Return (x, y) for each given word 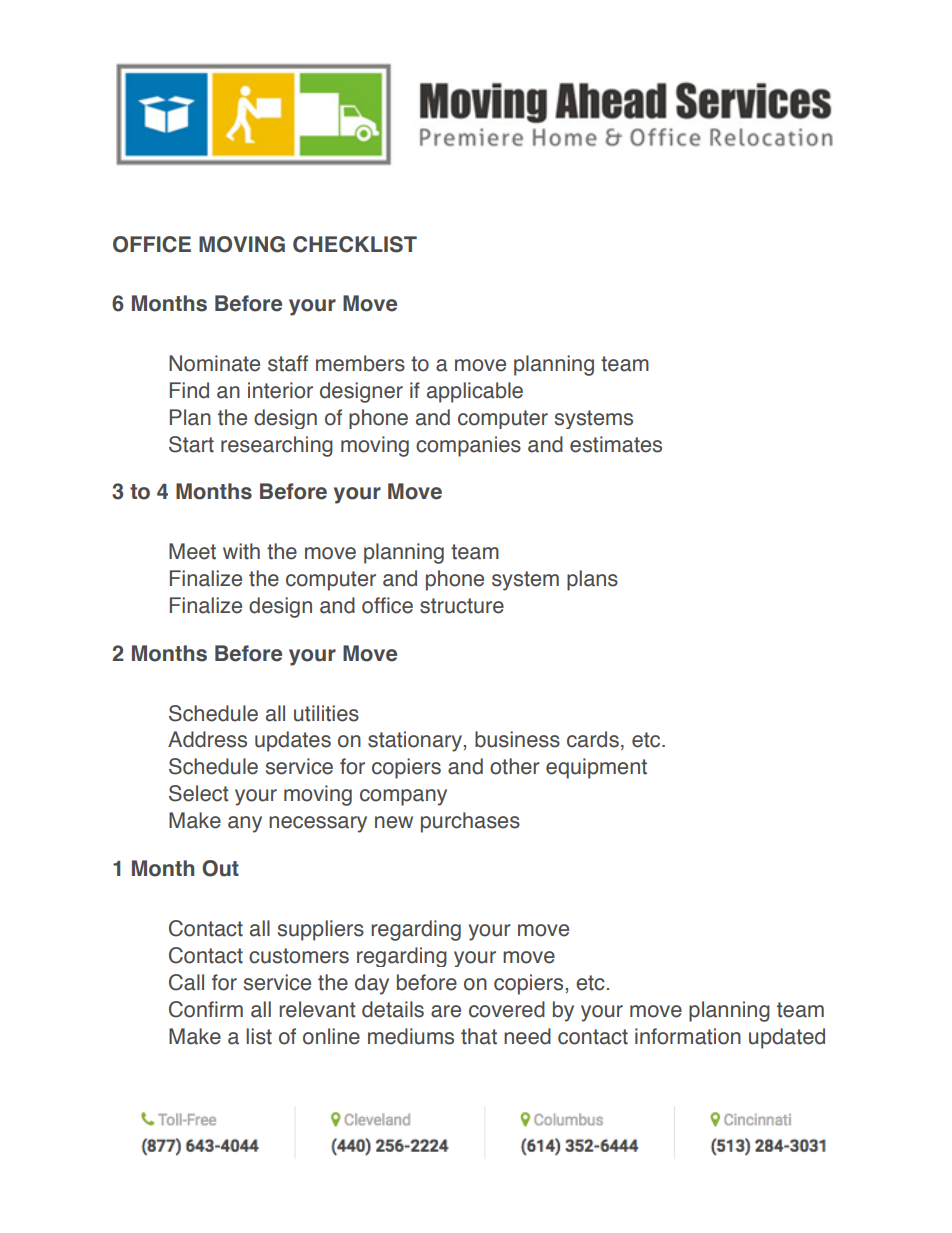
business (517, 739)
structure (462, 606)
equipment (596, 768)
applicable (475, 392)
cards (593, 739)
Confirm (206, 1009)
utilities (326, 713)
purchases (470, 822)
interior (280, 390)
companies (468, 446)
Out (220, 868)
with (241, 551)
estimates (616, 444)
